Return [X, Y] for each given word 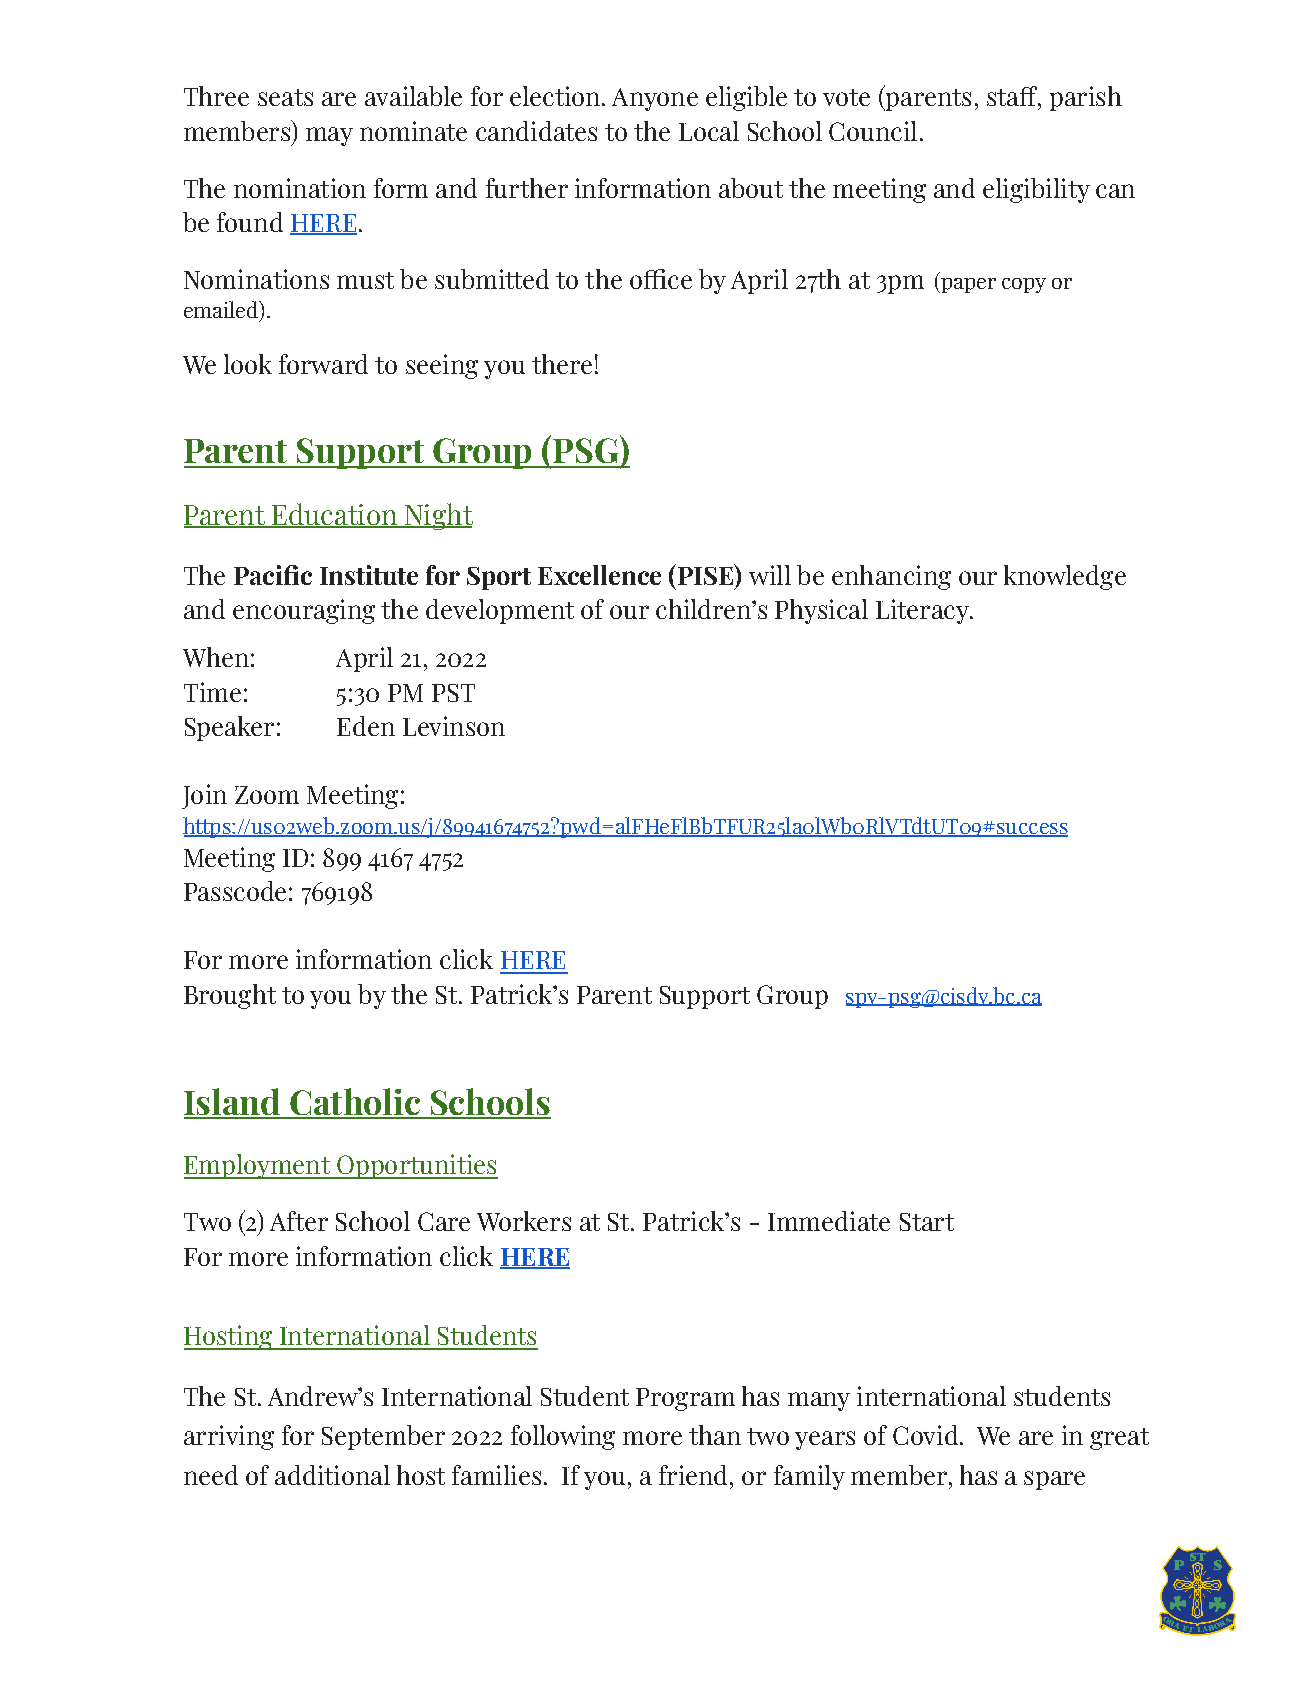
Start [927, 1222]
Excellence [599, 575]
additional [332, 1475]
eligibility [1036, 190]
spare [1054, 1480]
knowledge [1065, 577]
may [329, 136]
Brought [230, 996]
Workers [524, 1221]
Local [709, 131]
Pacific [273, 575]
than [715, 1435]
